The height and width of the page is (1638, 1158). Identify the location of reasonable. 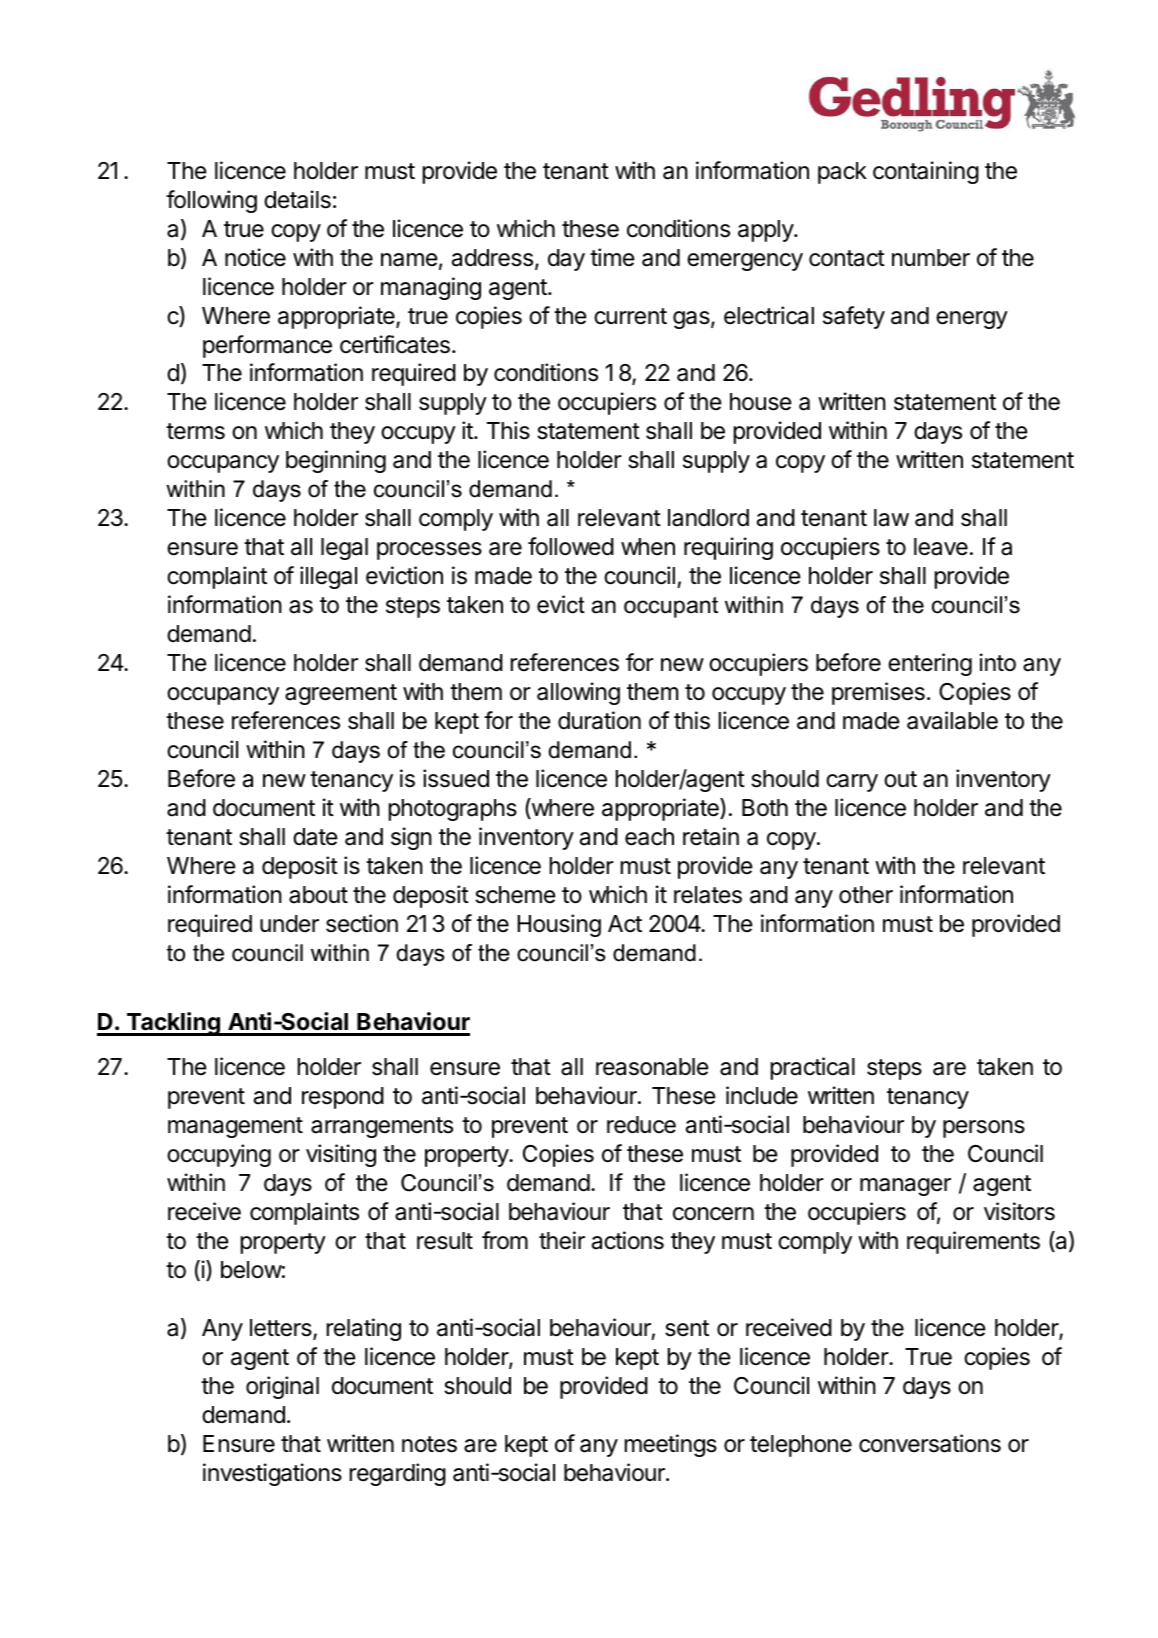
(652, 1067).
